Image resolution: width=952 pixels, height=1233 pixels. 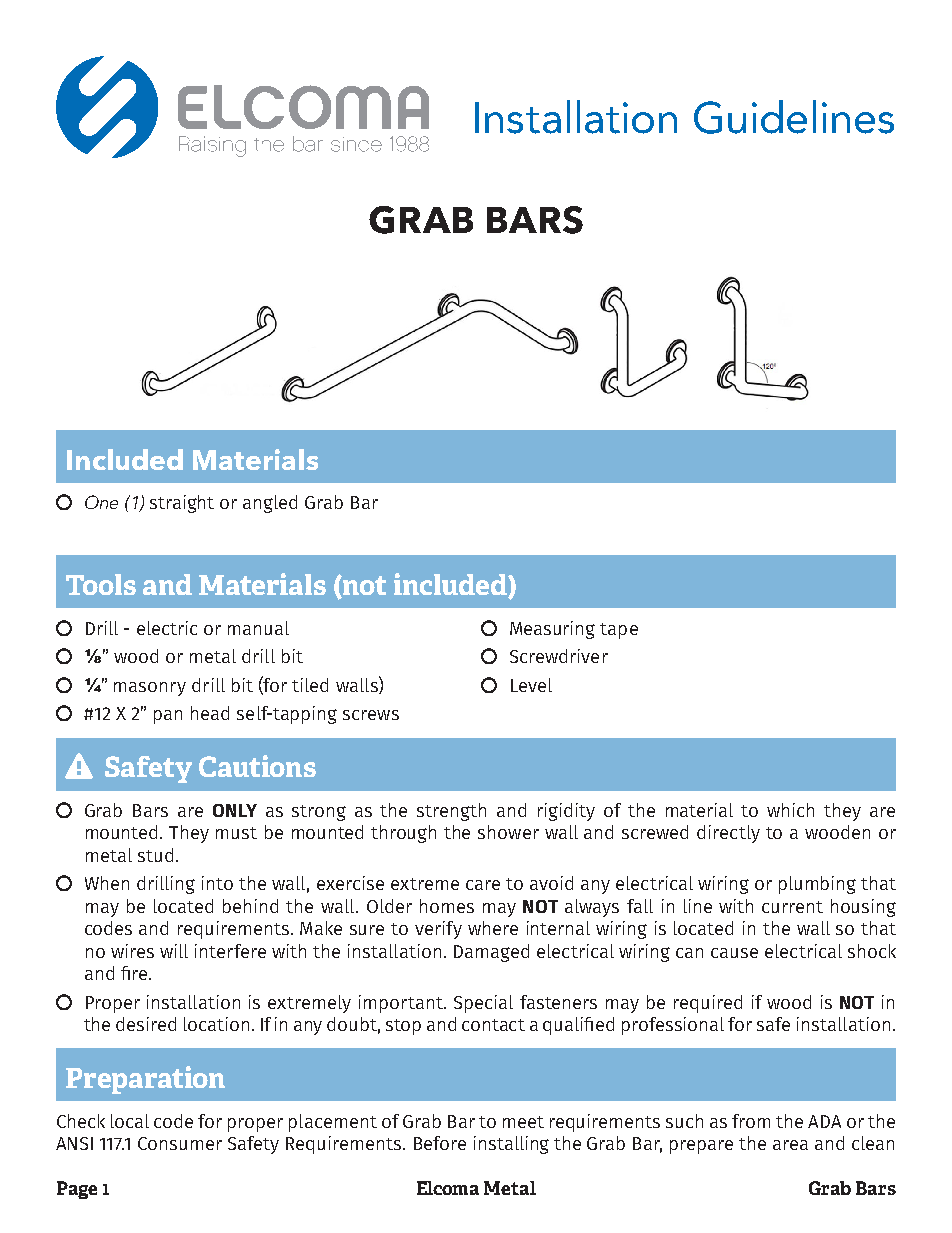 I want to click on installing, so click(x=511, y=1145).
